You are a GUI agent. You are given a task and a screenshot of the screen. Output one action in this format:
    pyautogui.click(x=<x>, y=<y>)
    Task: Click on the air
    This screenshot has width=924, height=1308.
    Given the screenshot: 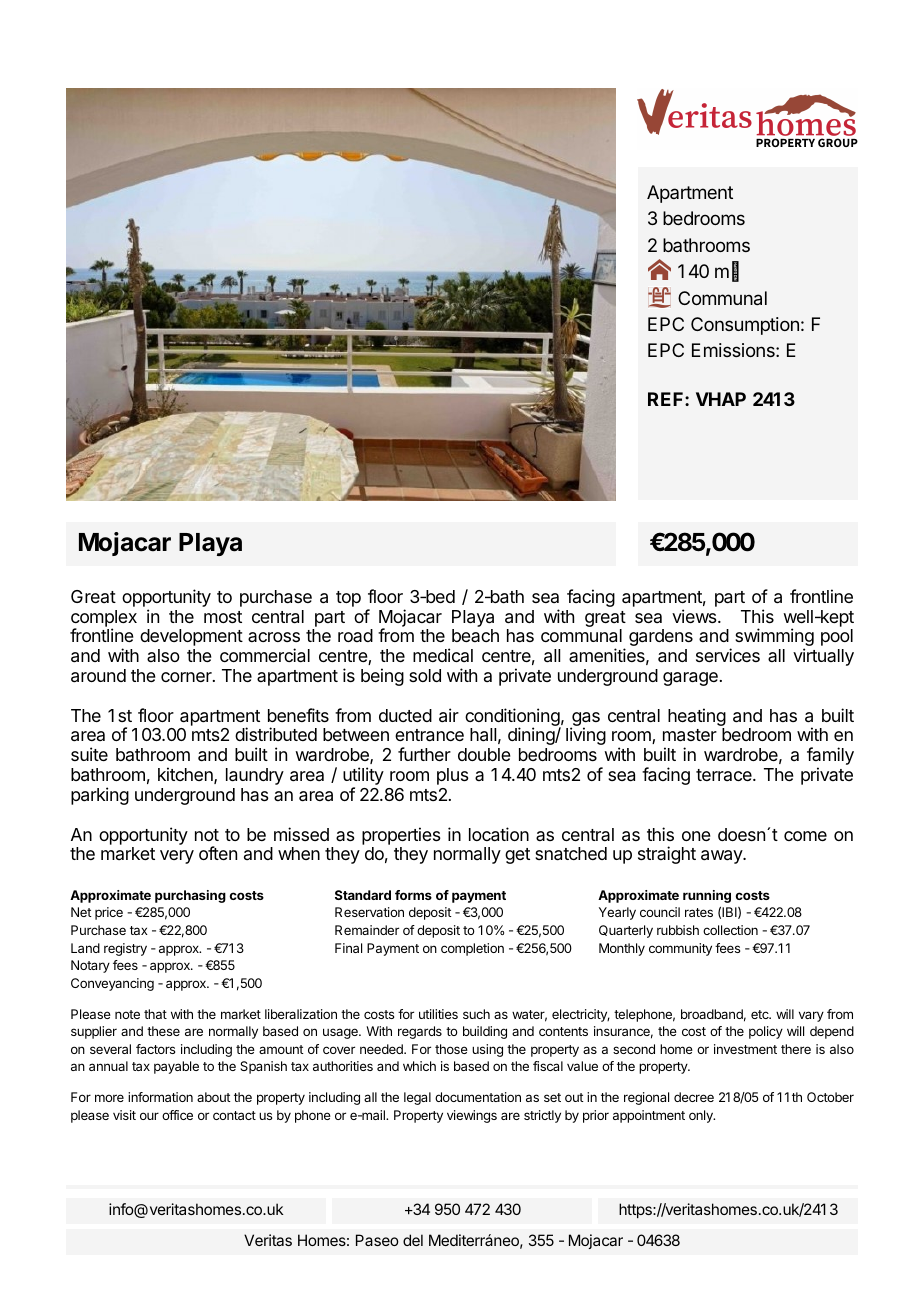 What is the action you would take?
    pyautogui.click(x=449, y=715)
